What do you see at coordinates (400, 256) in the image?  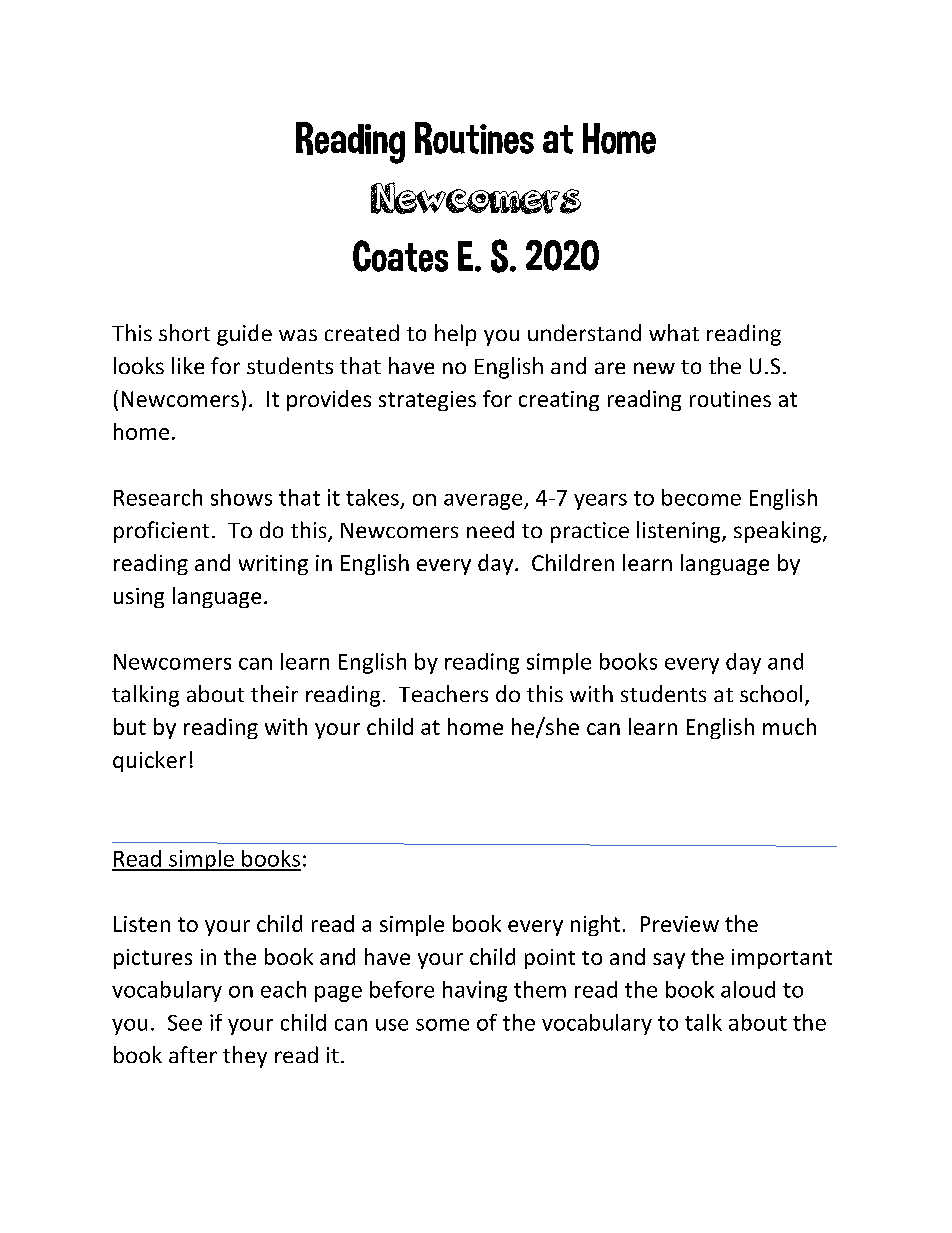 I see `Coates` at bounding box center [400, 256].
